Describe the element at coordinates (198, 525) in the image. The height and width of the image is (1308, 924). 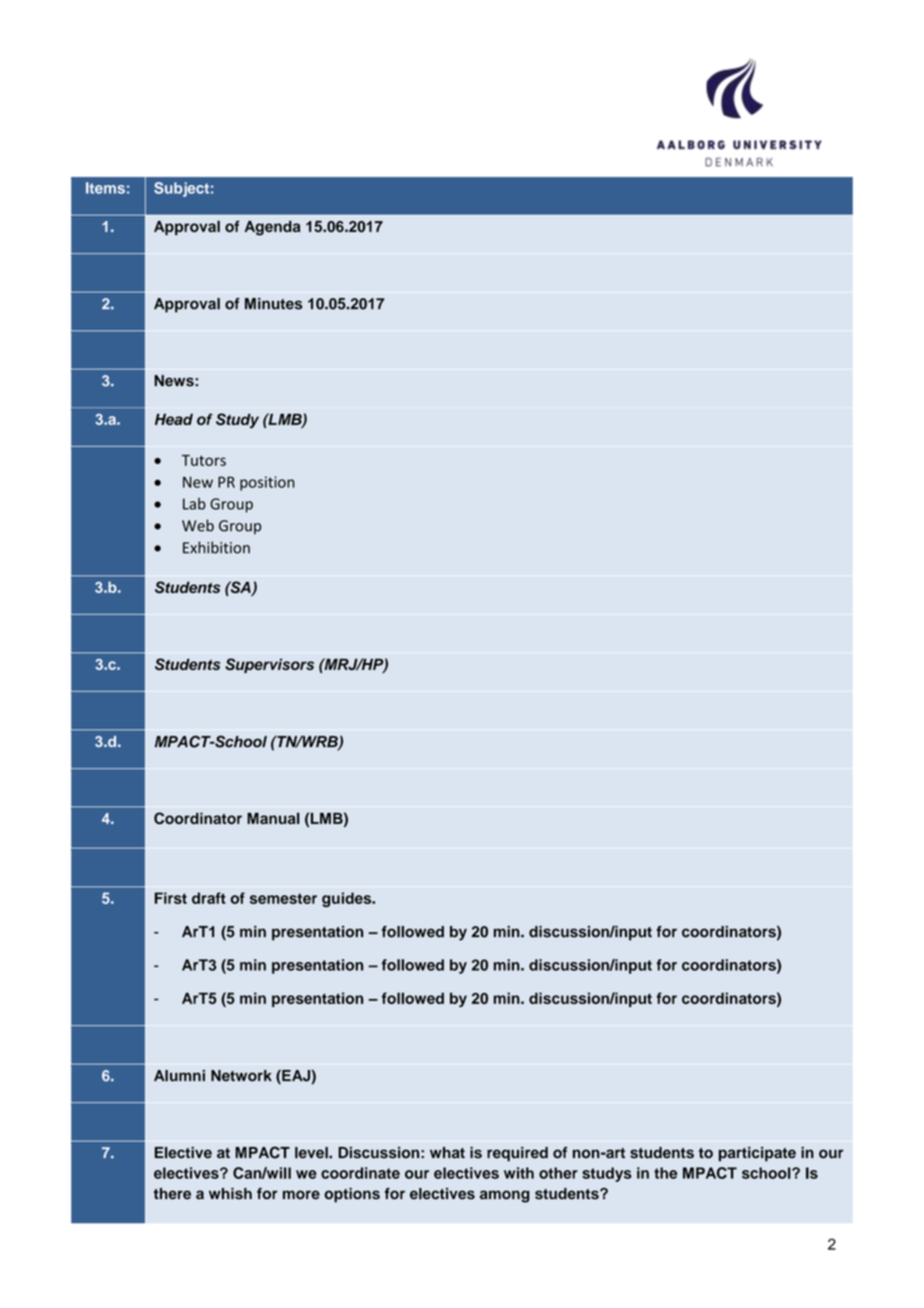
I see `Web` at that location.
